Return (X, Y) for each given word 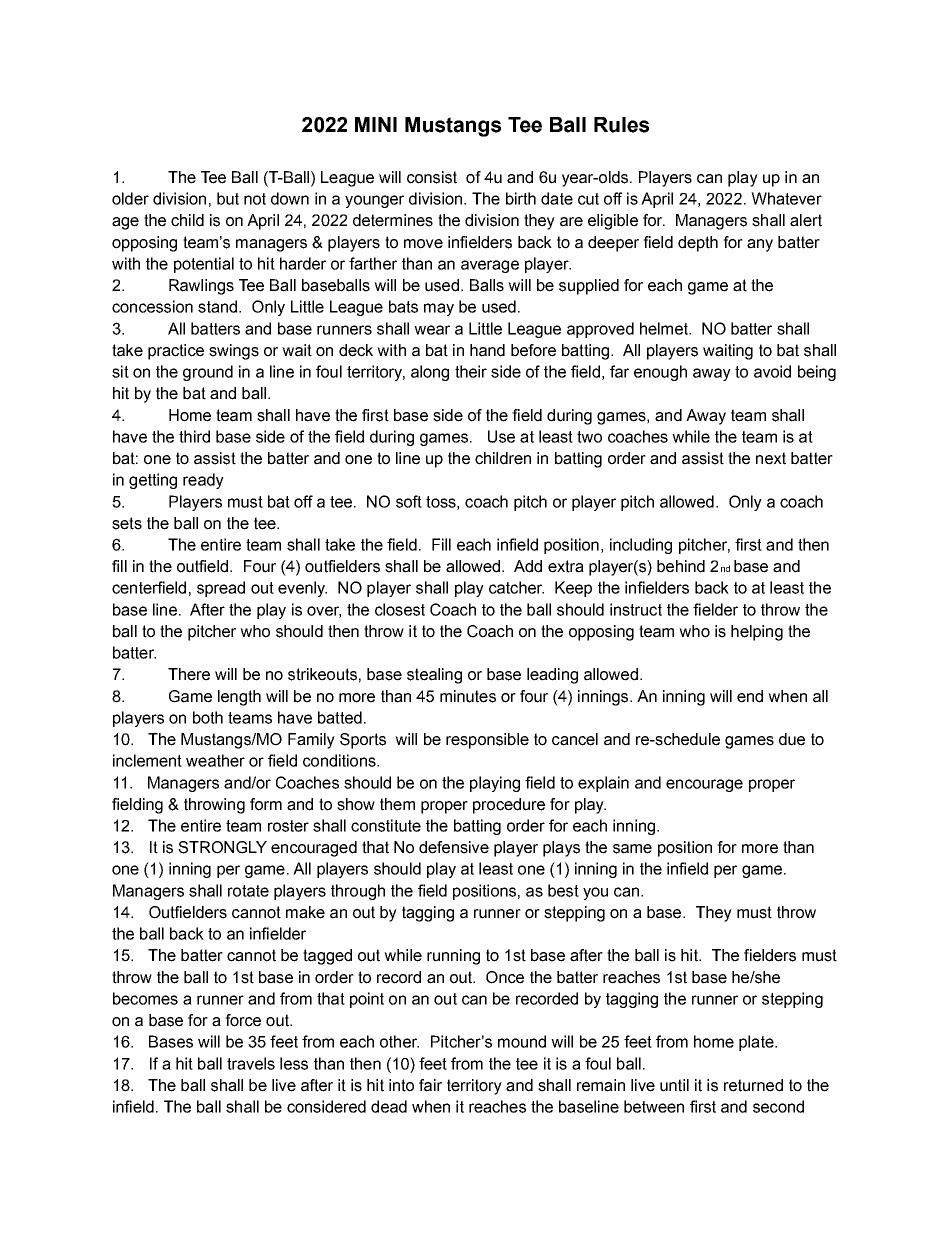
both (208, 717)
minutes (468, 696)
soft (409, 501)
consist (432, 177)
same (632, 849)
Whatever (786, 198)
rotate (248, 891)
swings (234, 352)
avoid (772, 371)
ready (203, 481)
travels (251, 1063)
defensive (454, 847)
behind (681, 566)
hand (487, 350)
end (750, 696)
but (228, 198)
